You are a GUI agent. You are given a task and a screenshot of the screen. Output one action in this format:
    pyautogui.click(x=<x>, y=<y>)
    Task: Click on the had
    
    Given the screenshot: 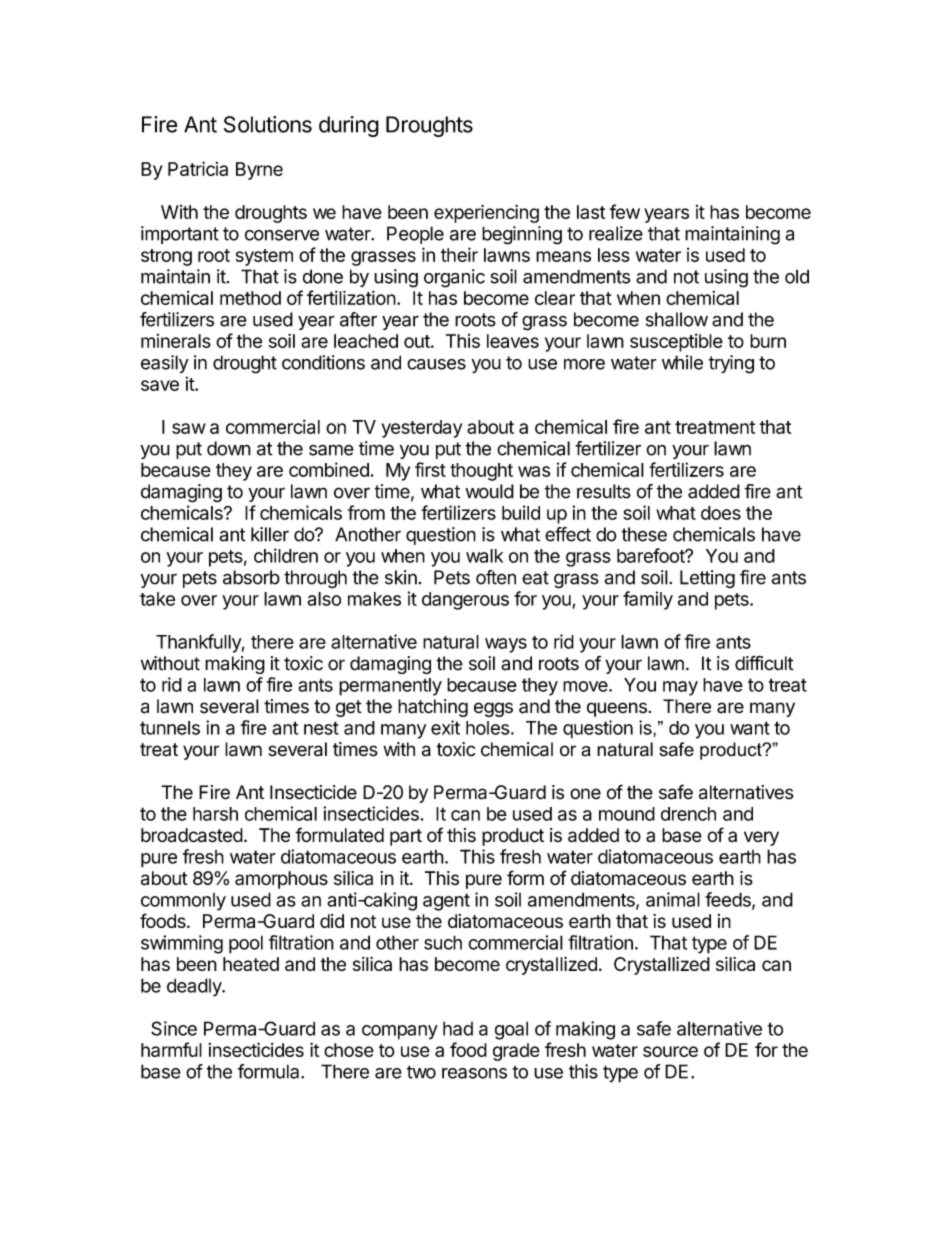 What is the action you would take?
    pyautogui.click(x=458, y=1028)
